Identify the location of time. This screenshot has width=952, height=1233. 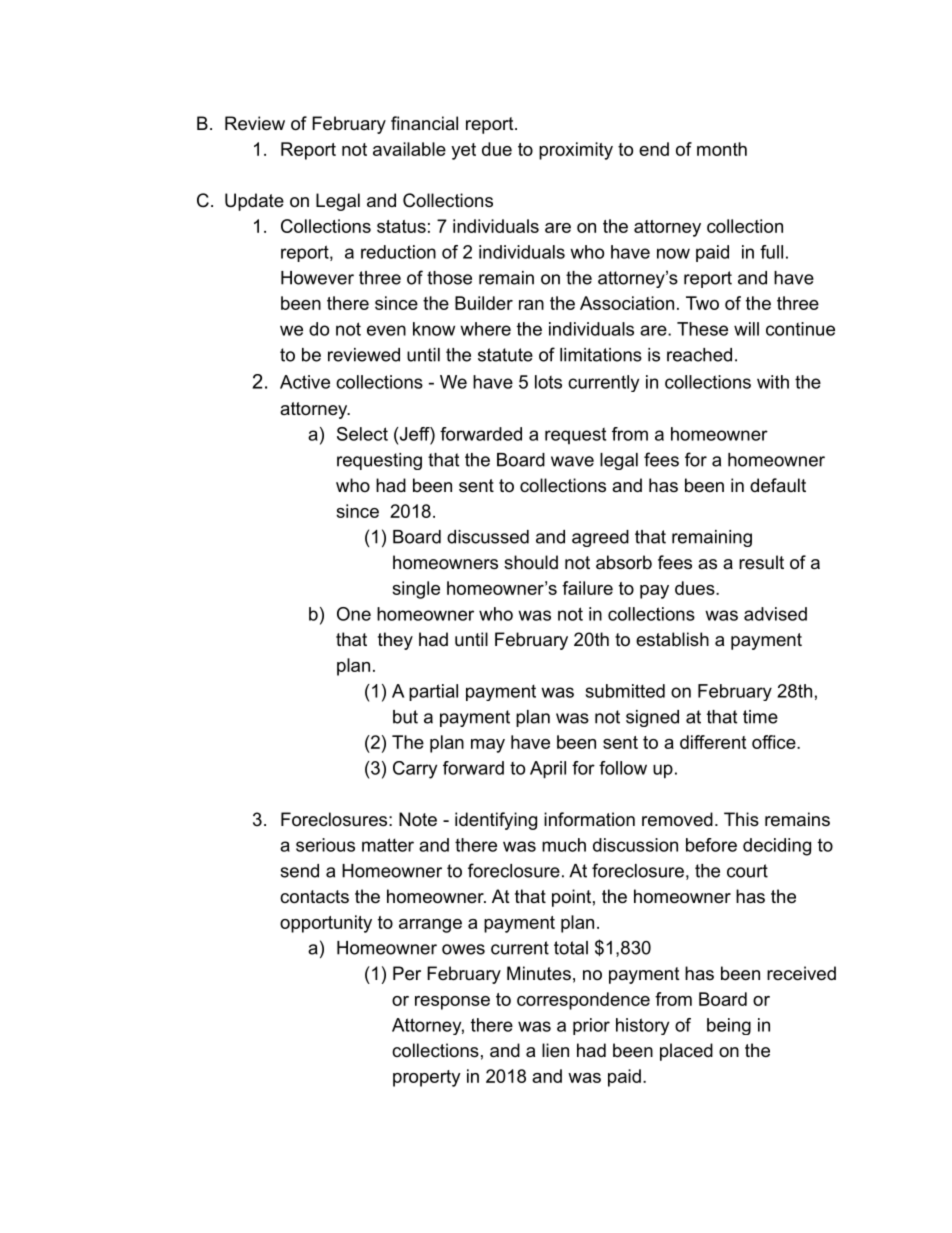
(760, 717).
